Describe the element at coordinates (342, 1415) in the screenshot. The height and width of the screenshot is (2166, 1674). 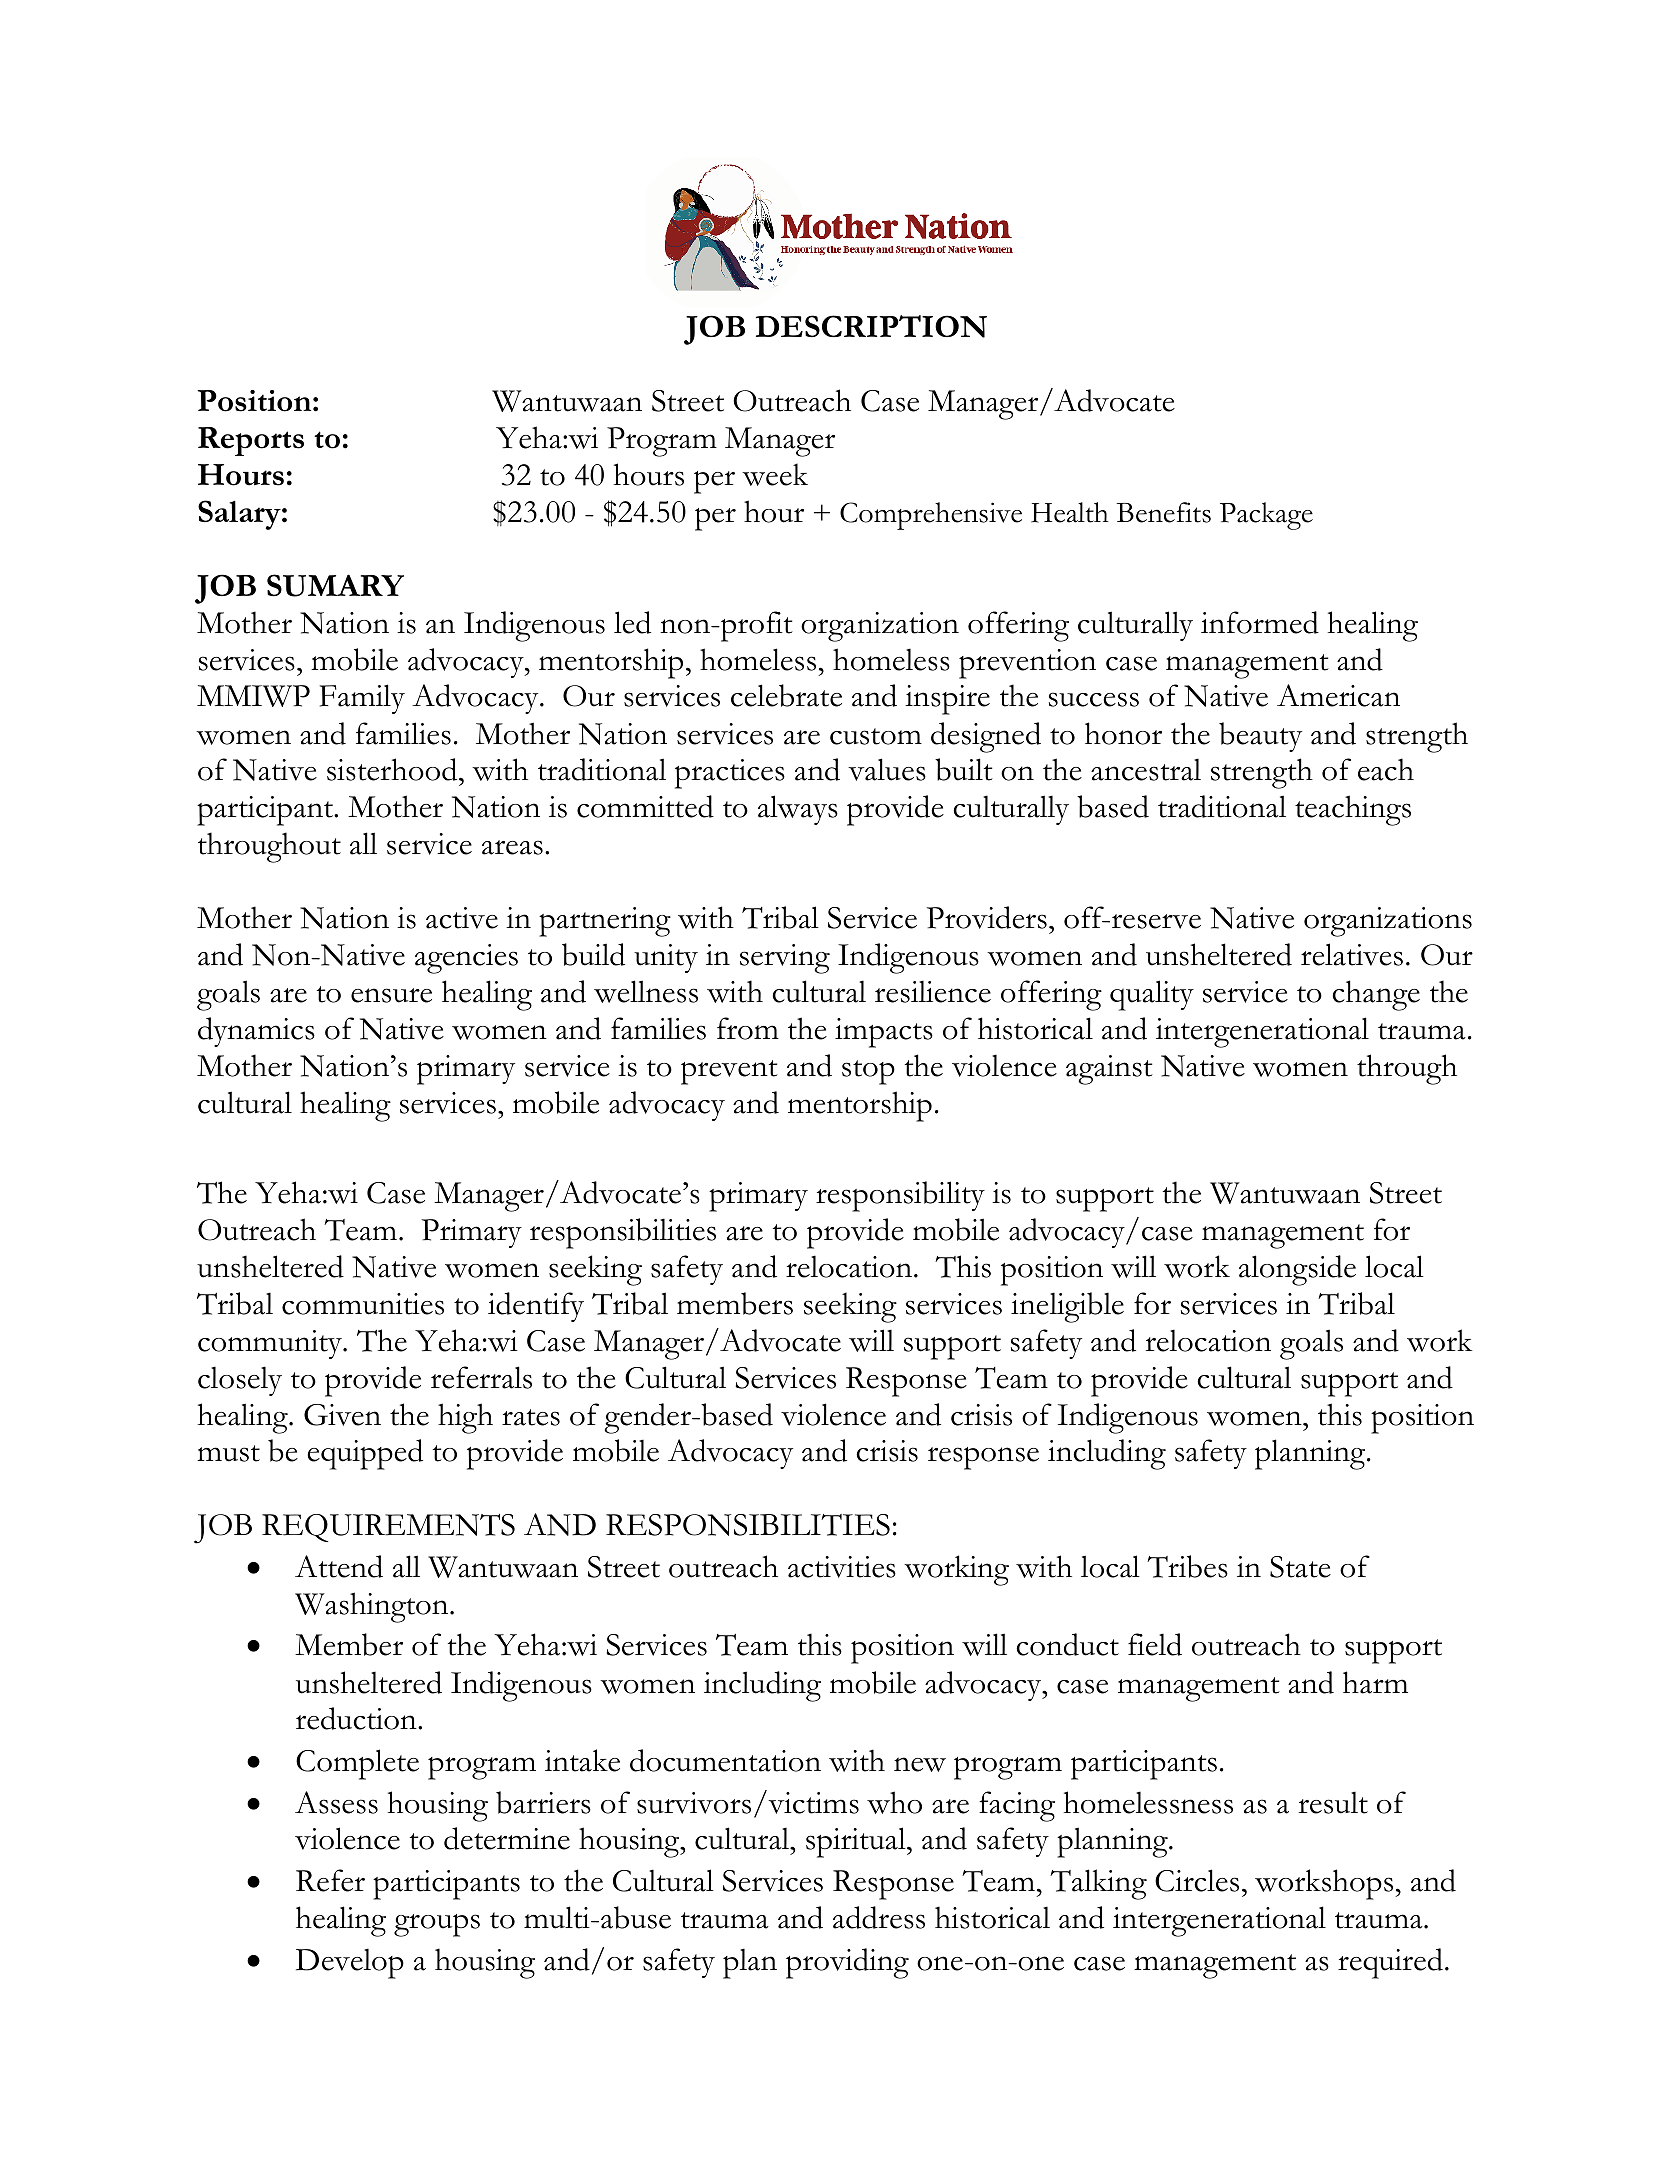
I see `Given` at that location.
